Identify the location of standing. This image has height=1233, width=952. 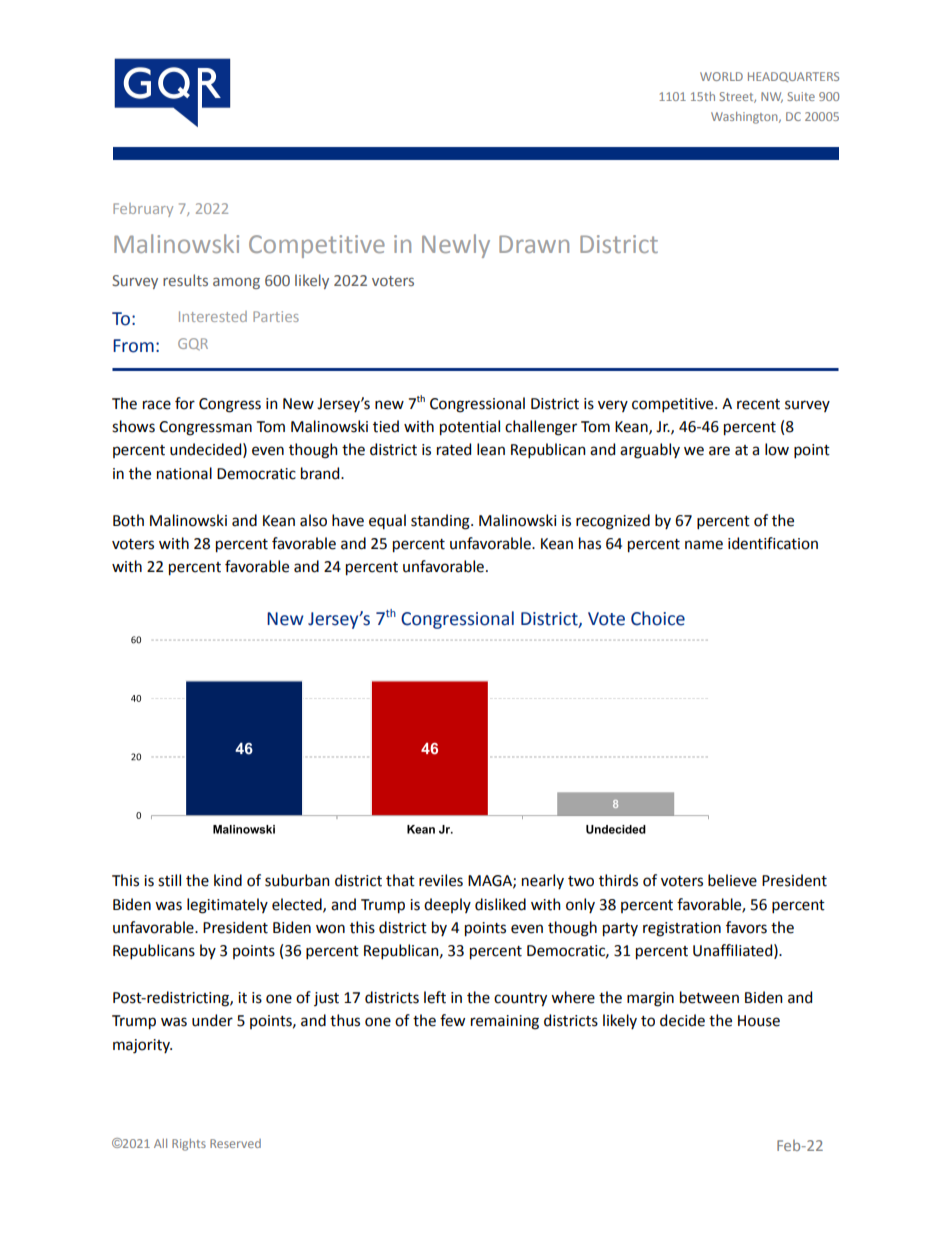
(441, 522).
